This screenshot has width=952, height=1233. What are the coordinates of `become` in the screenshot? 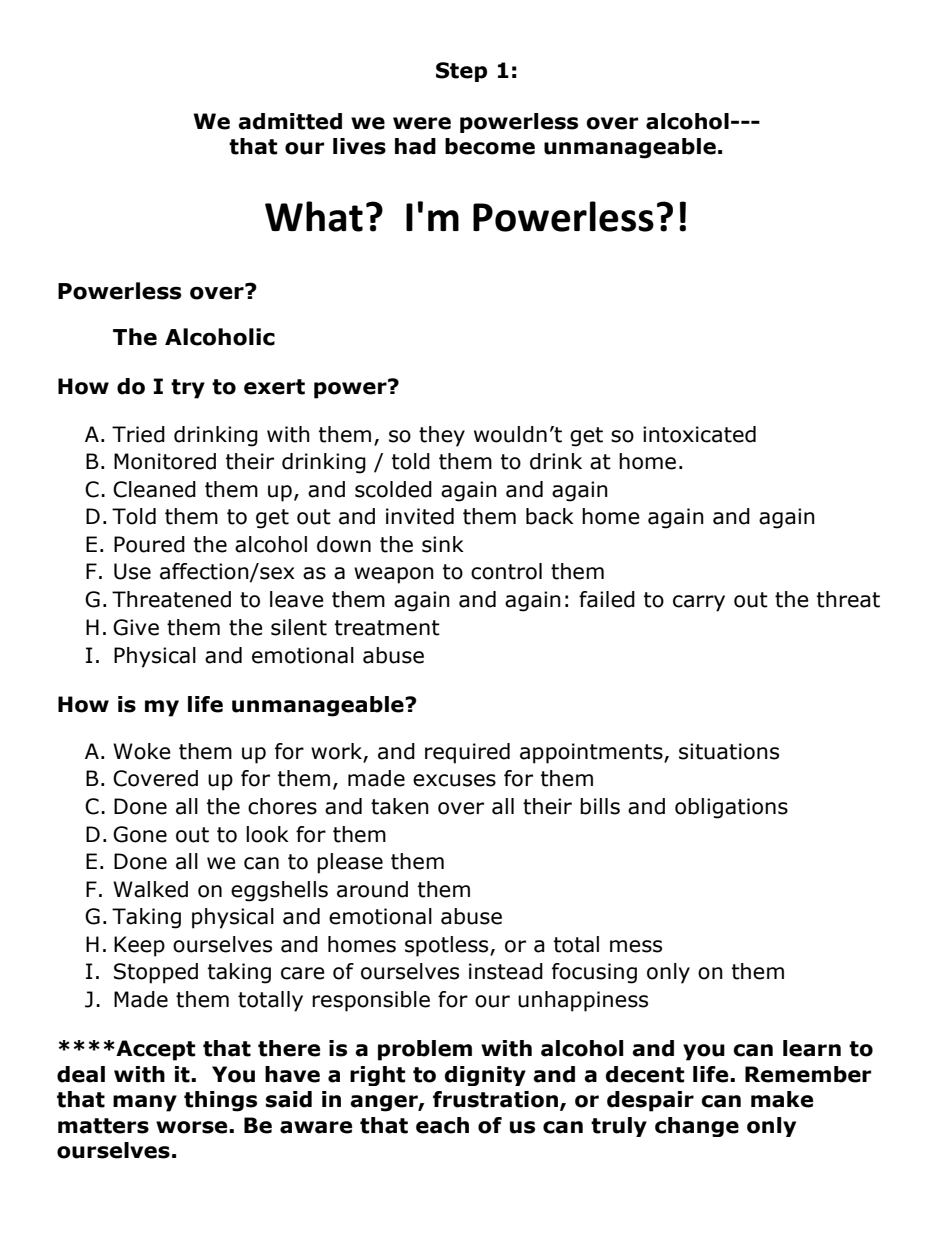 It's located at (490, 146).
